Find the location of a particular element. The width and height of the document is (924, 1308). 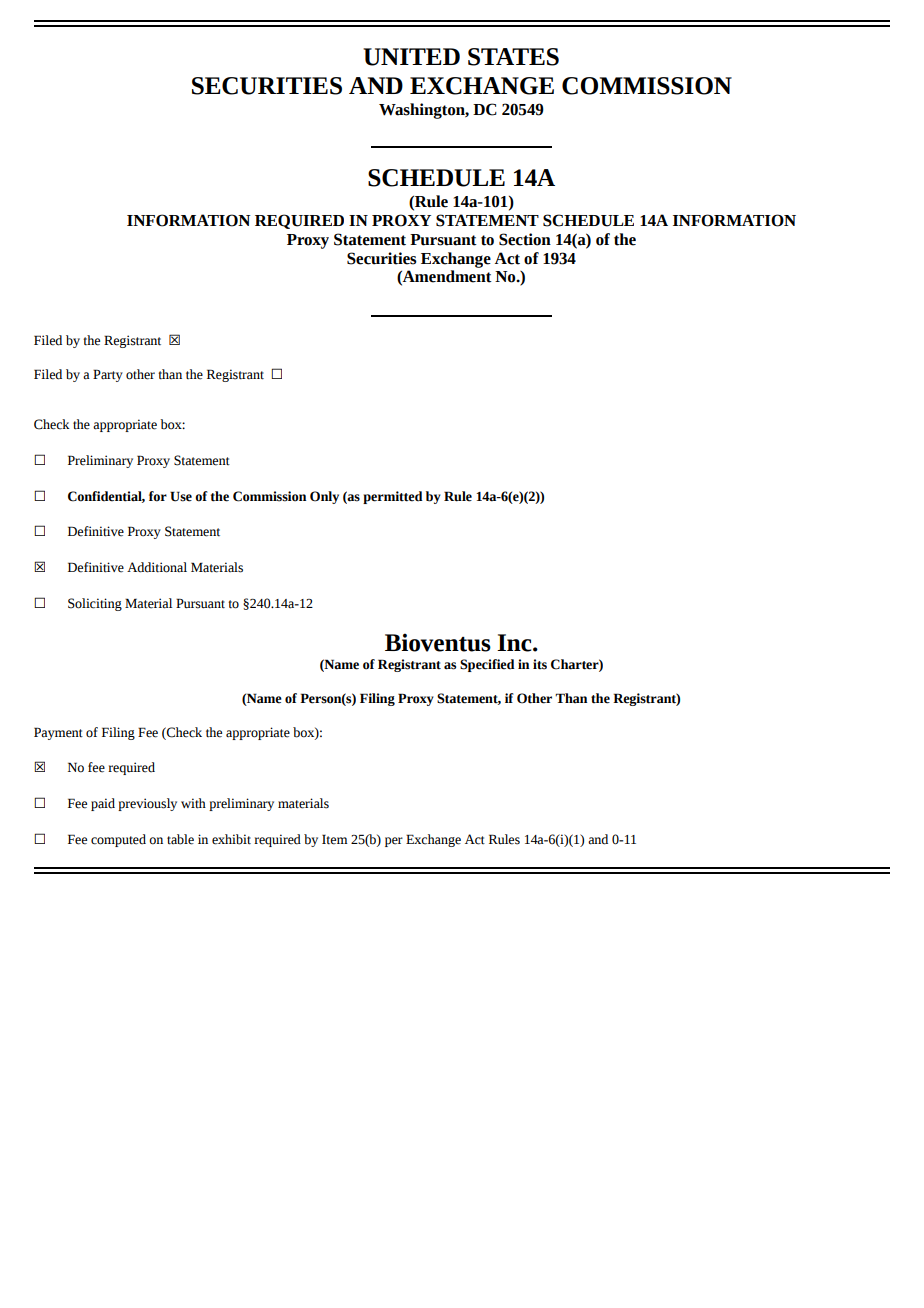

Inc is located at coordinates (515, 643).
